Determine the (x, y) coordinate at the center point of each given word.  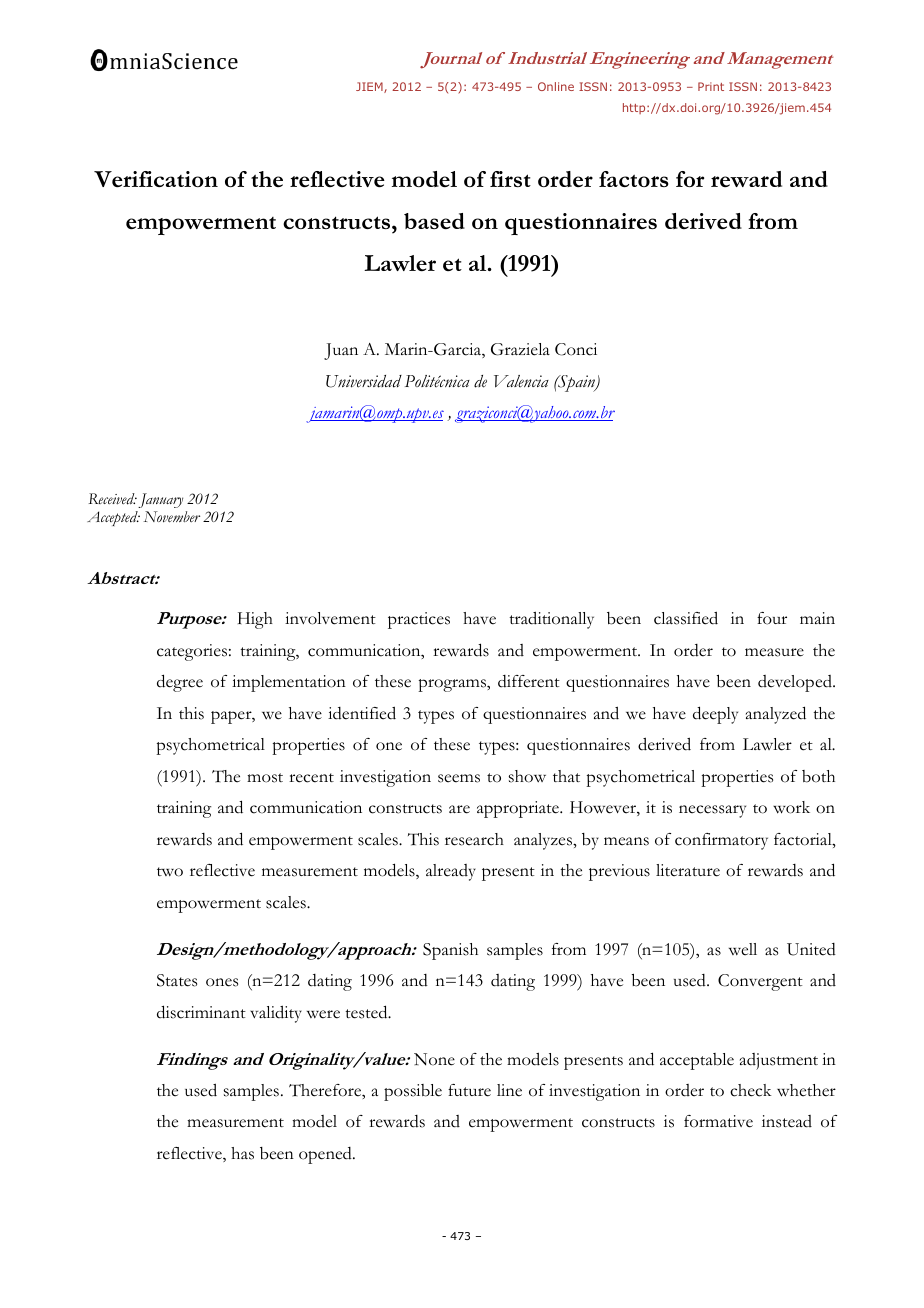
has (242, 1153)
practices (419, 620)
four (772, 618)
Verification (156, 179)
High (255, 620)
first (510, 179)
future (469, 1090)
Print (711, 86)
